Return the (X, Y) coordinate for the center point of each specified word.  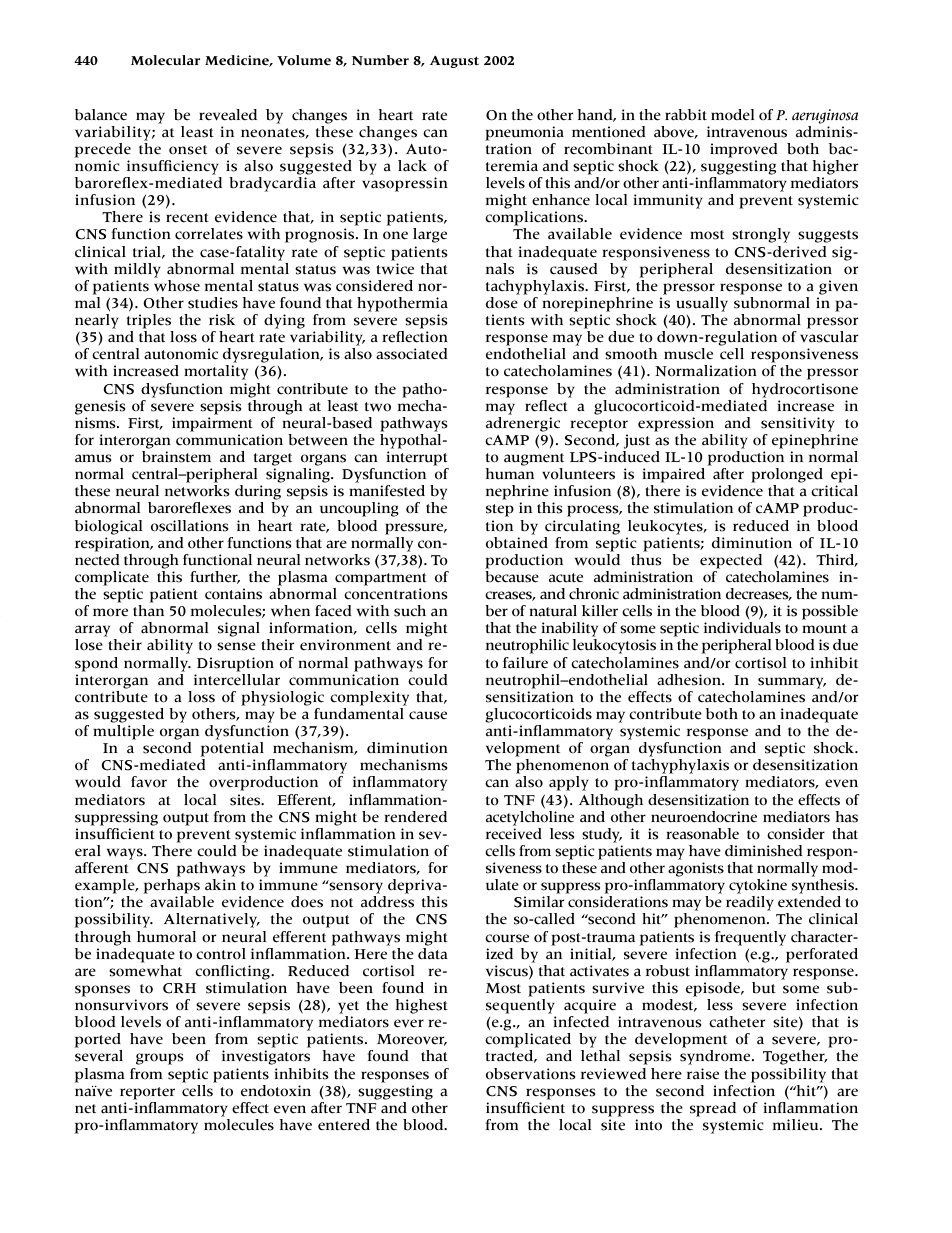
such (410, 611)
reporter (147, 1093)
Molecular (165, 60)
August (454, 62)
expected (731, 561)
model (732, 115)
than (148, 611)
